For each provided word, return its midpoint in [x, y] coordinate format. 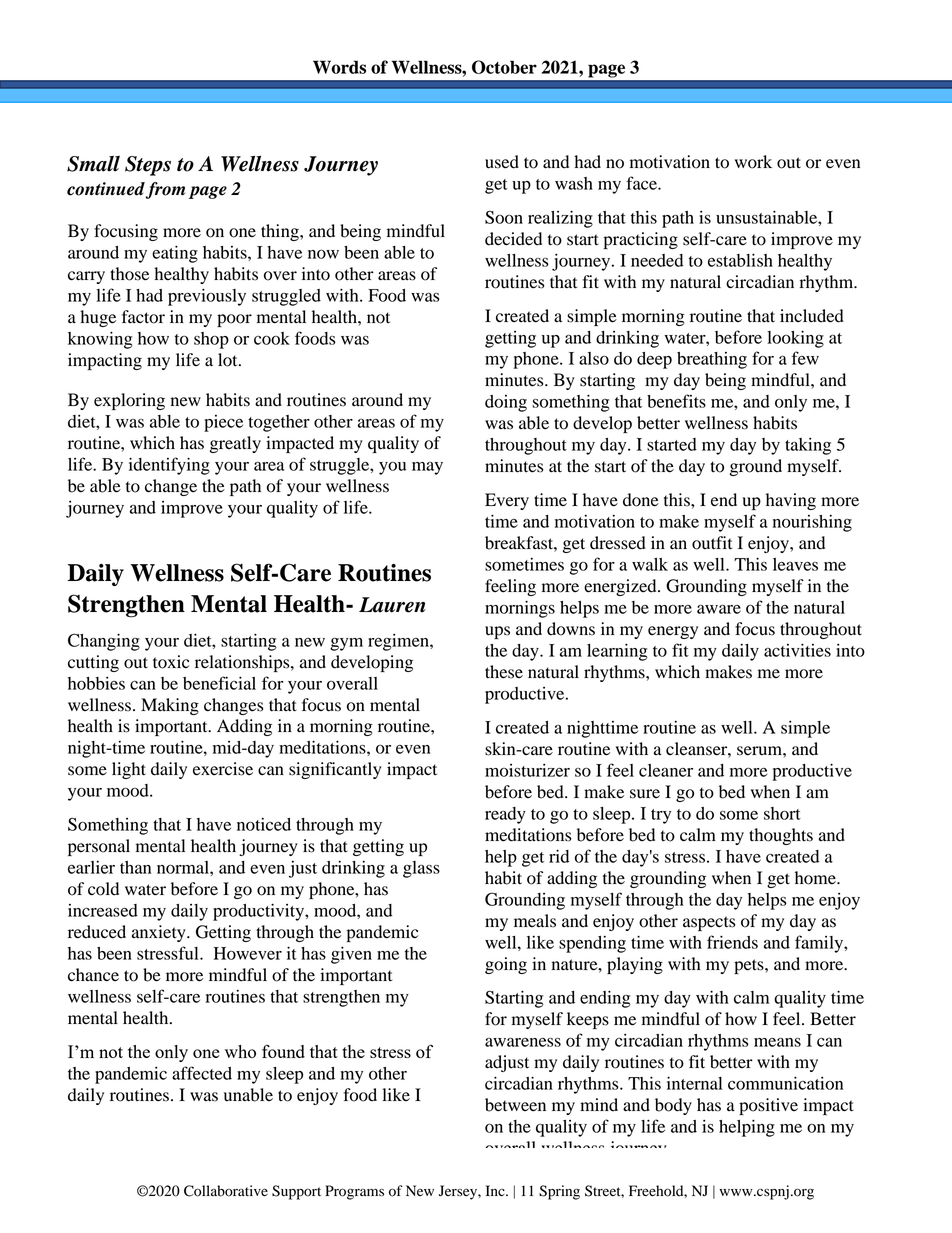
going [506, 965]
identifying [169, 466]
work [753, 162]
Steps [148, 166]
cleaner [666, 770]
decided [513, 239]
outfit [712, 543]
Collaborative [226, 1191]
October [504, 67]
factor [143, 317]
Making [170, 706]
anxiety [160, 933]
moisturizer [527, 770]
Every [507, 501]
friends [732, 942]
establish [740, 260]
